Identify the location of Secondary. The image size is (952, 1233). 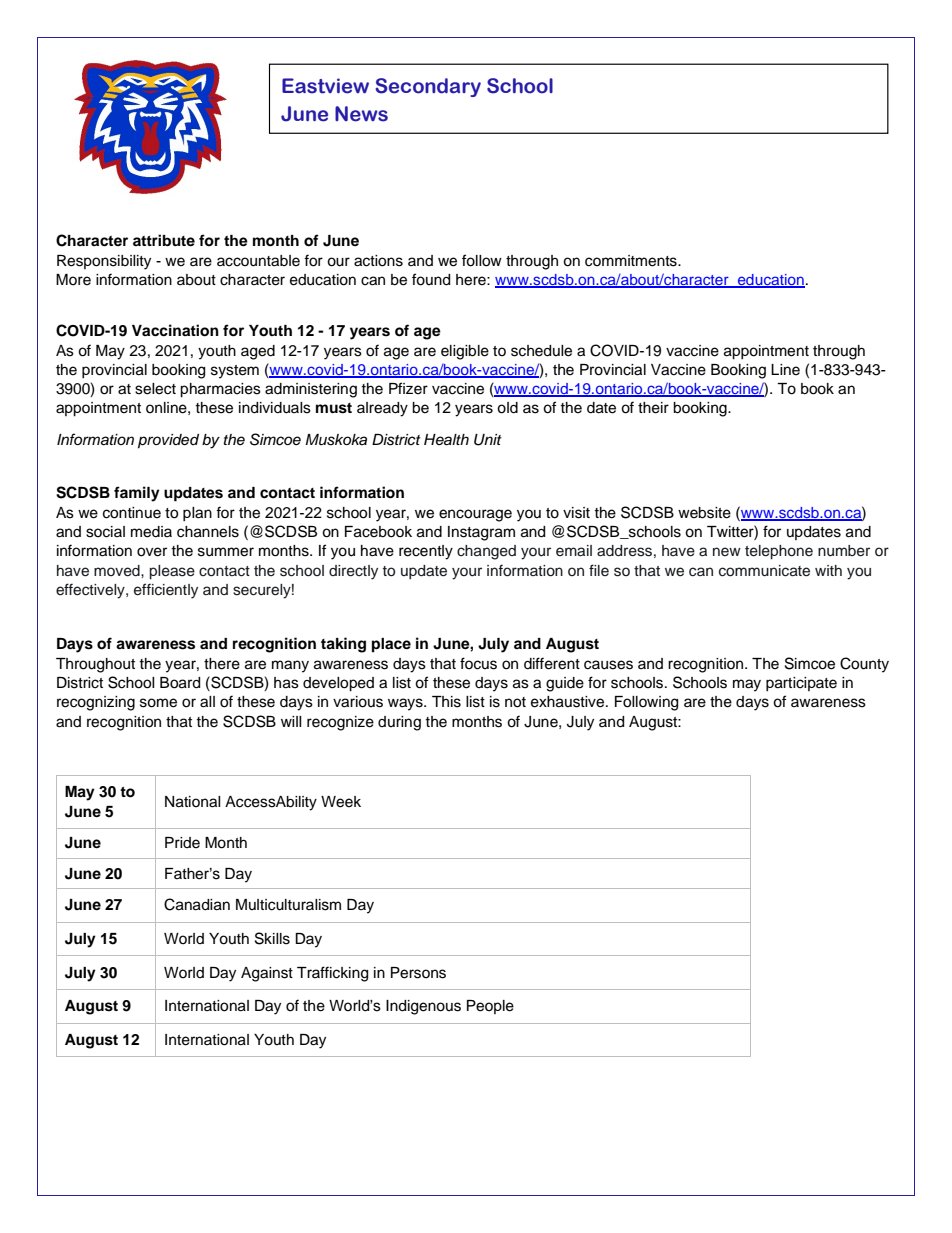
(428, 87).
